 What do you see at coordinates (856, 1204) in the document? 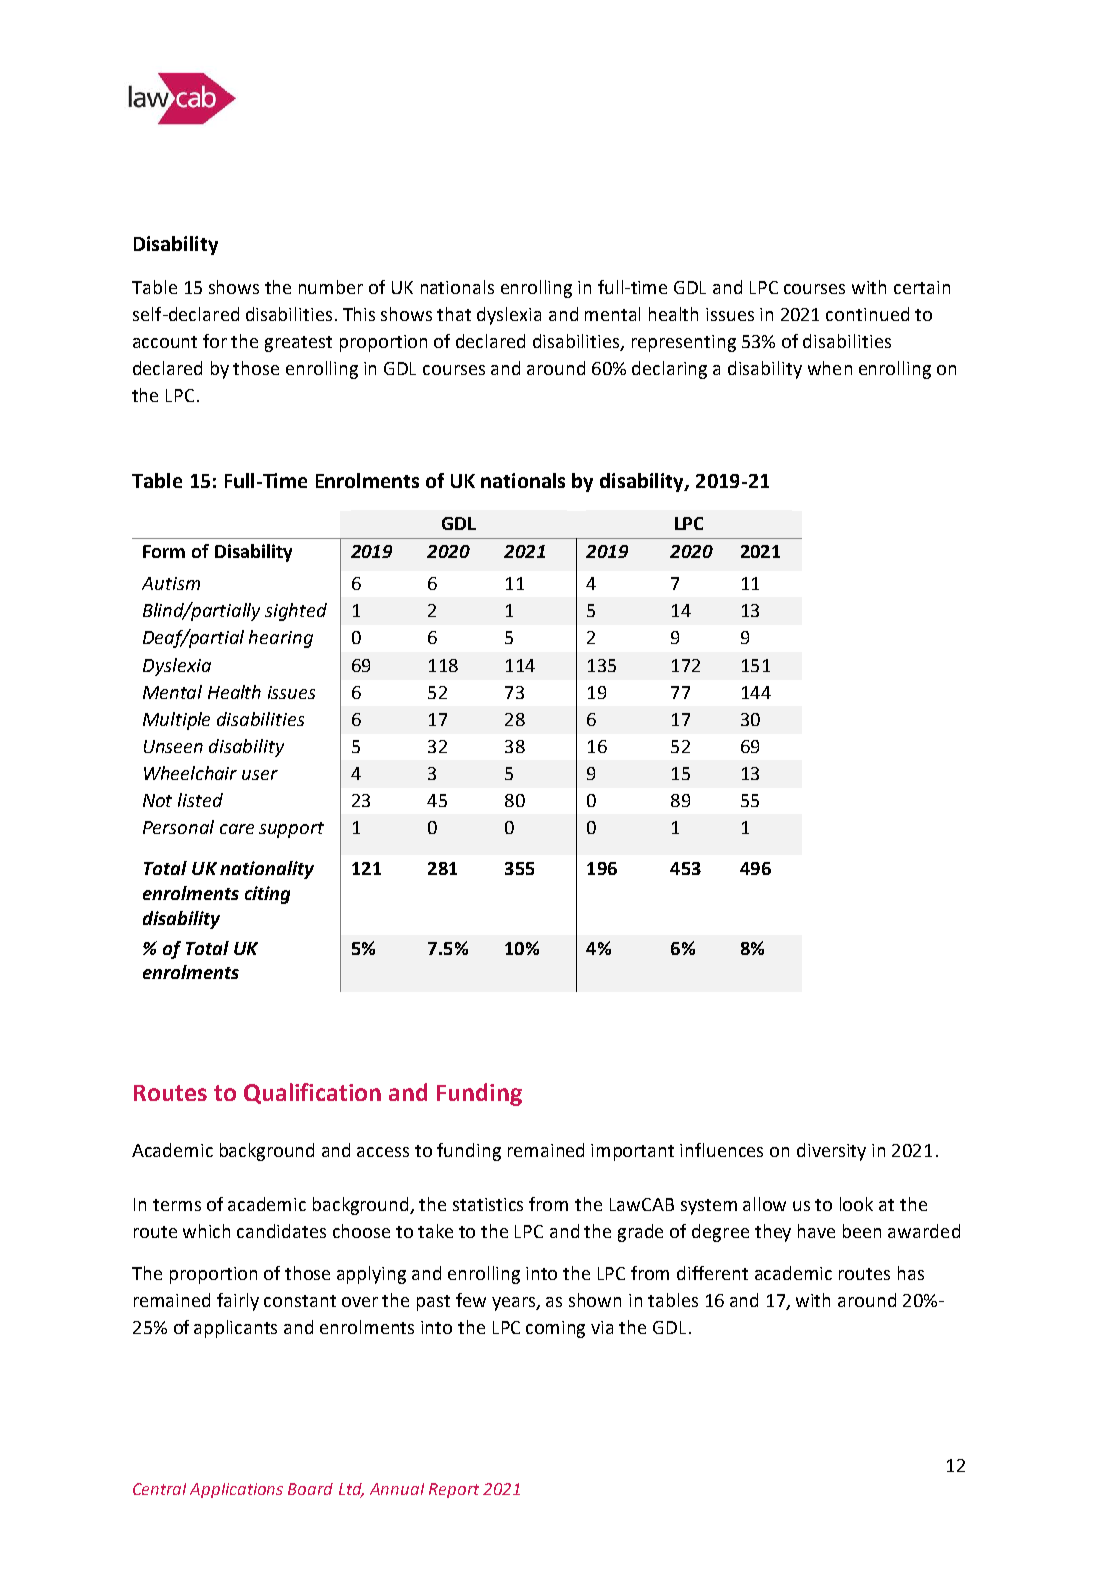
I see `look` at bounding box center [856, 1204].
